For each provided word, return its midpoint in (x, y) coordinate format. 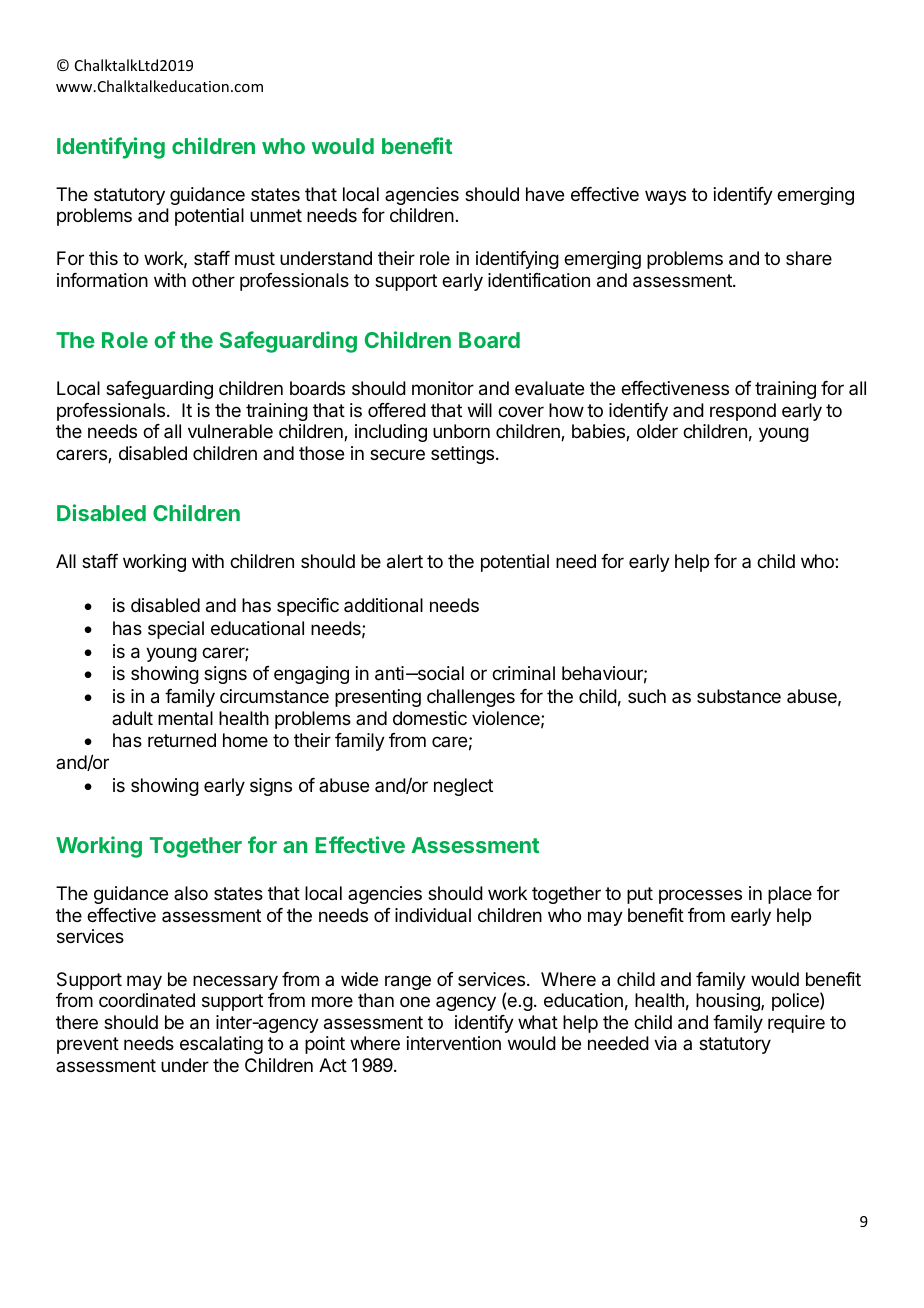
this (103, 258)
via (665, 1043)
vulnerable (230, 431)
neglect (463, 787)
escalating (221, 1045)
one (415, 1001)
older (657, 431)
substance (739, 696)
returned (182, 740)
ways (665, 197)
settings (464, 455)
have (545, 194)
